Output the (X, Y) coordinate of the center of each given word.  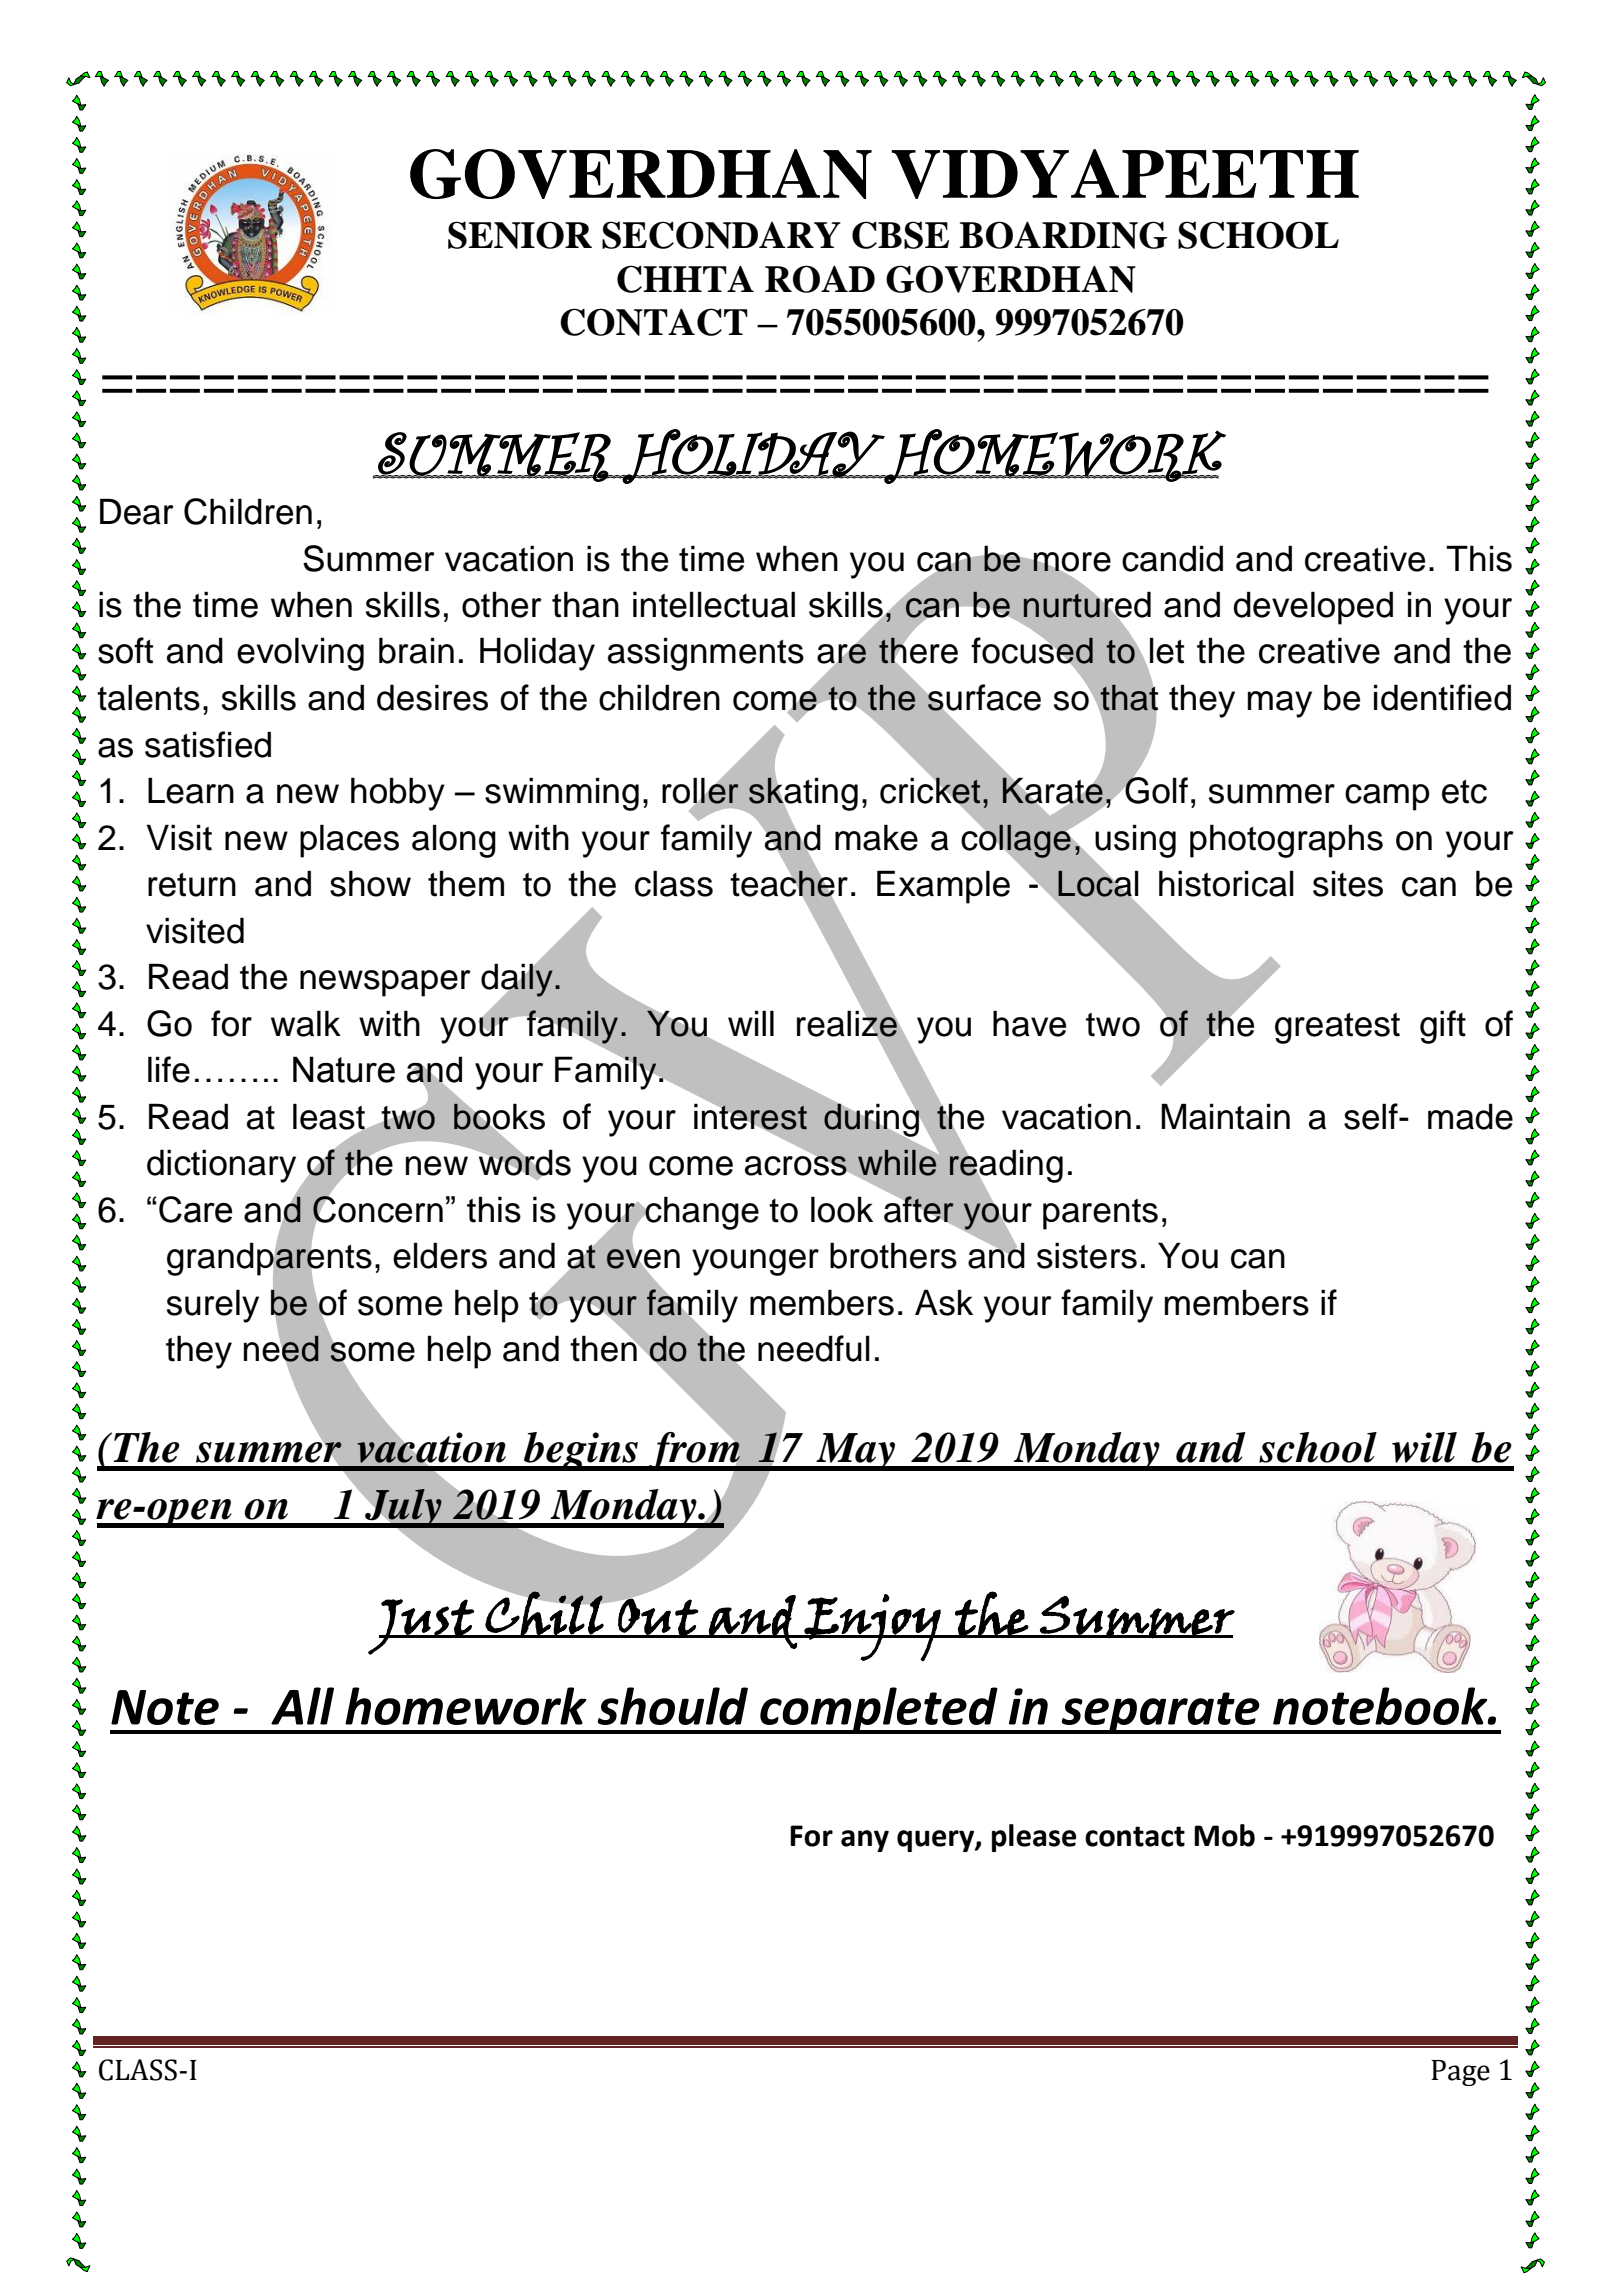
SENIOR (520, 235)
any (865, 1841)
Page (1460, 2073)
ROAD (820, 279)
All (302, 1706)
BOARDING (1063, 235)
